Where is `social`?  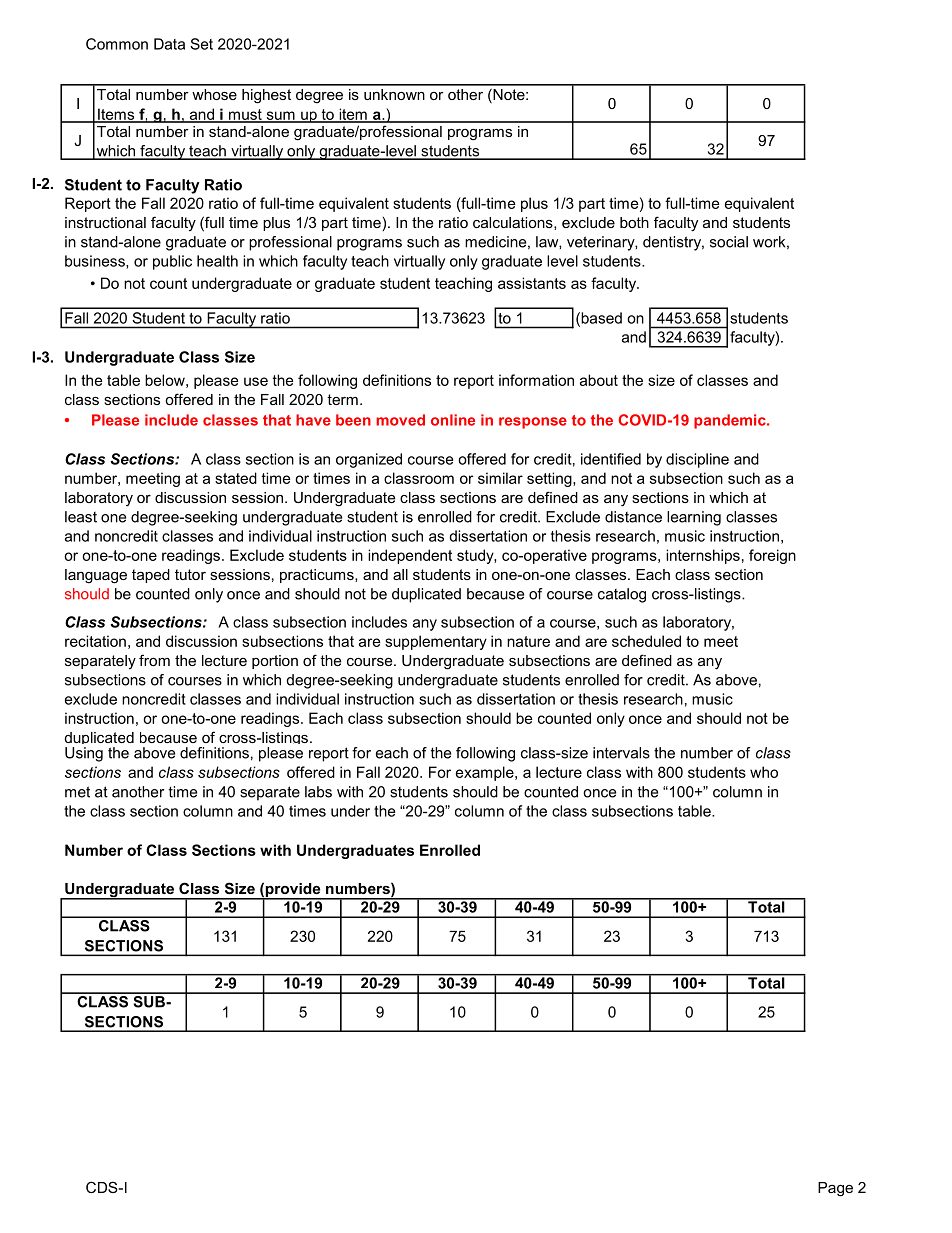 social is located at coordinates (729, 242).
